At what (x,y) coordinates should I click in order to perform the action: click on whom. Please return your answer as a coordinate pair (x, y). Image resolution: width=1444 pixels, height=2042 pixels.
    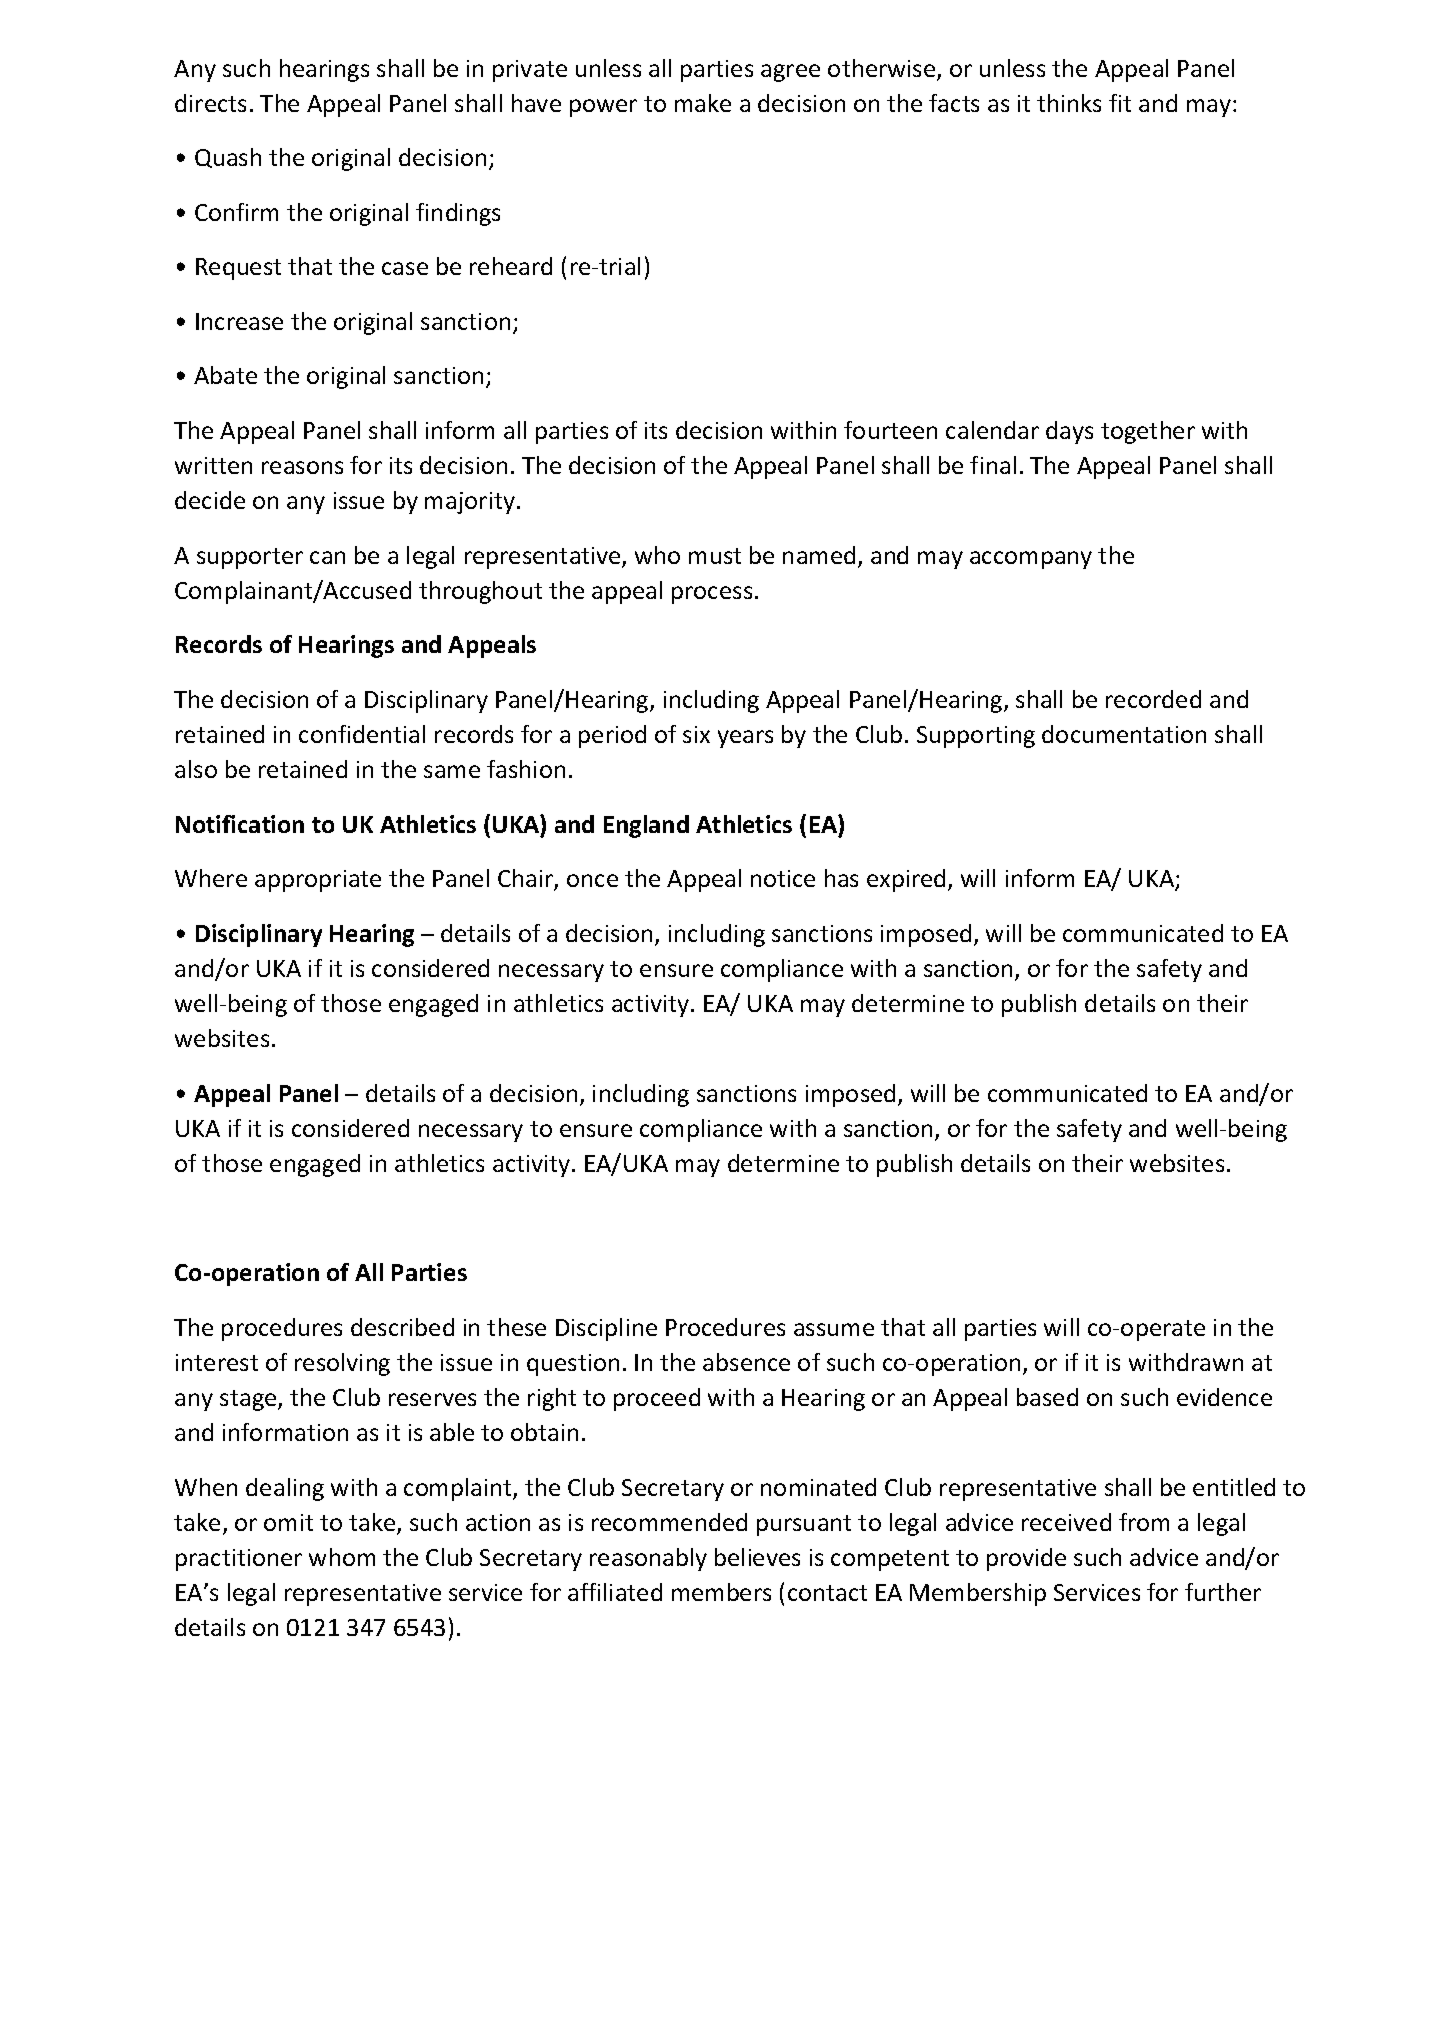
    Looking at the image, I should click on (342, 1557).
